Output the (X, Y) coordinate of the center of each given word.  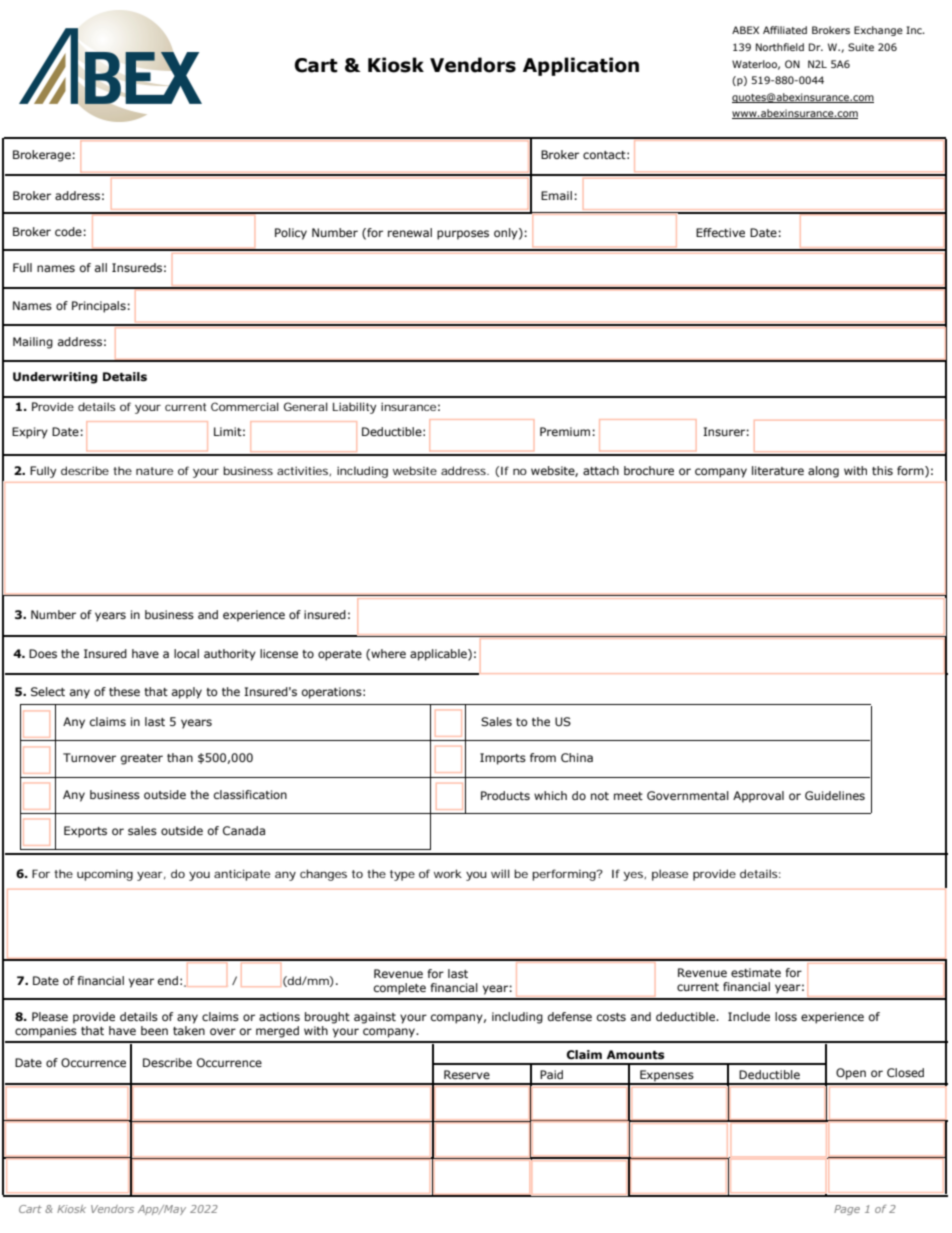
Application (581, 66)
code (68, 231)
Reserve (467, 1074)
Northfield (780, 47)
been (154, 1030)
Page (847, 1210)
